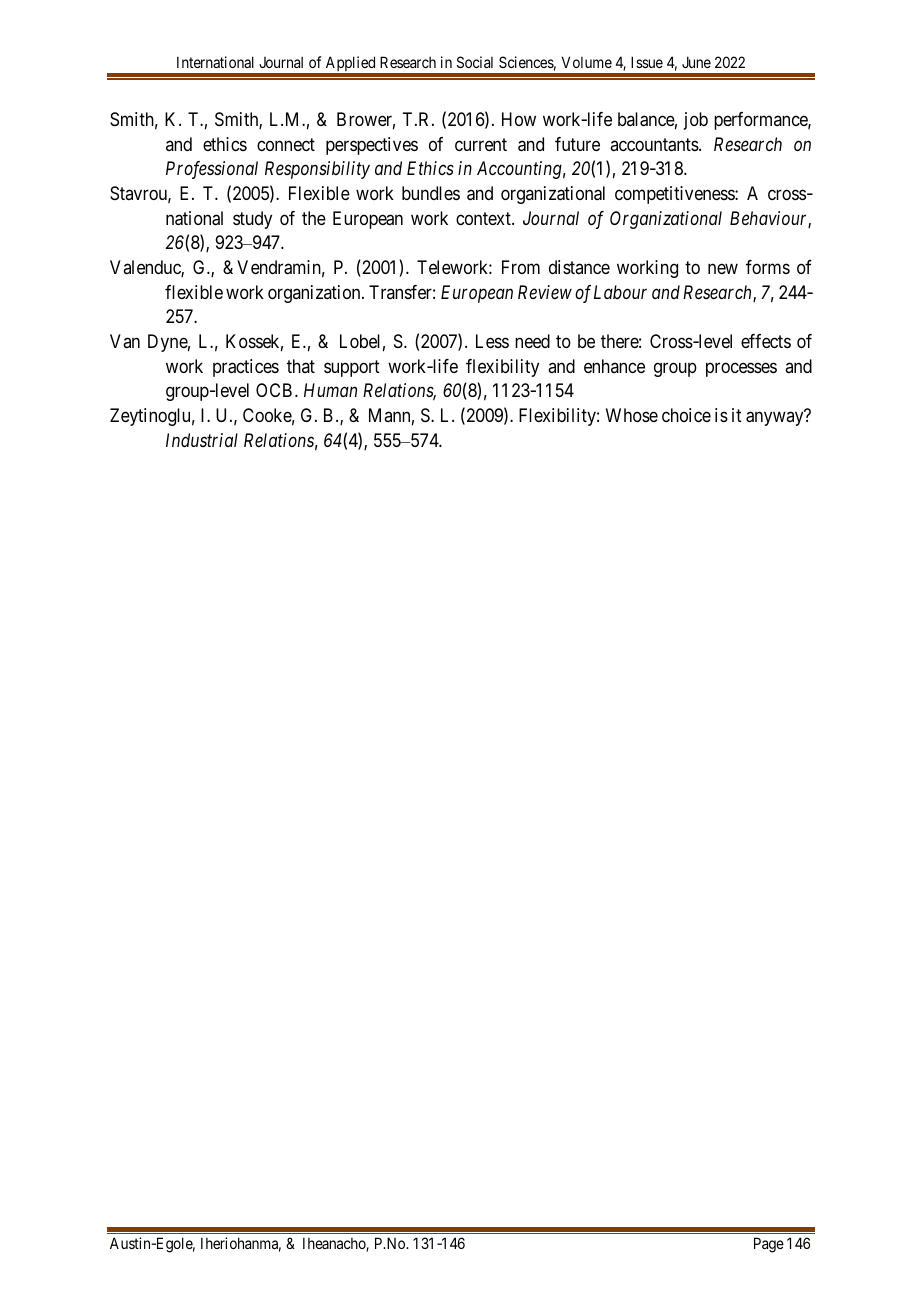 The image size is (924, 1308). What do you see at coordinates (686, 415) in the screenshot?
I see `choice` at bounding box center [686, 415].
